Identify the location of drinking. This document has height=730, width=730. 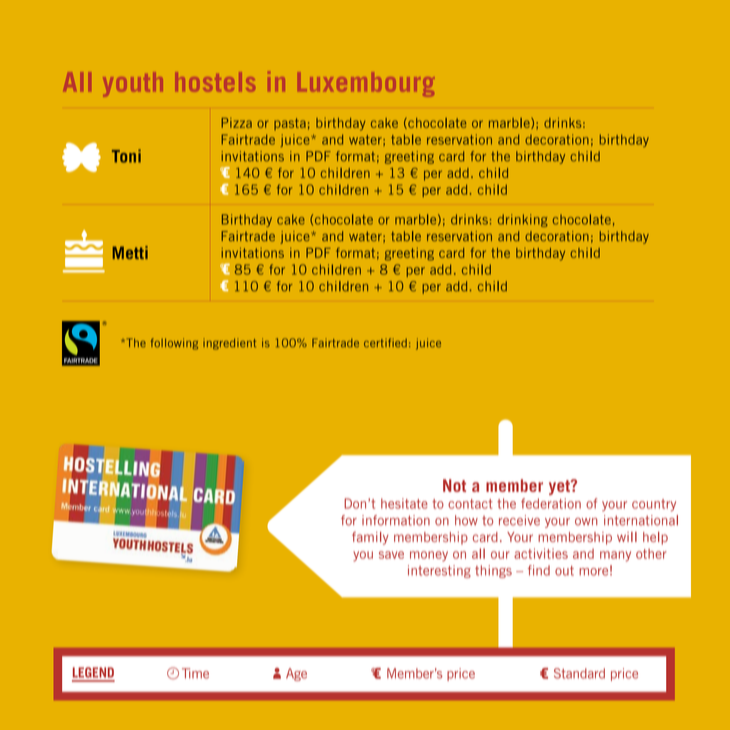
(523, 220).
